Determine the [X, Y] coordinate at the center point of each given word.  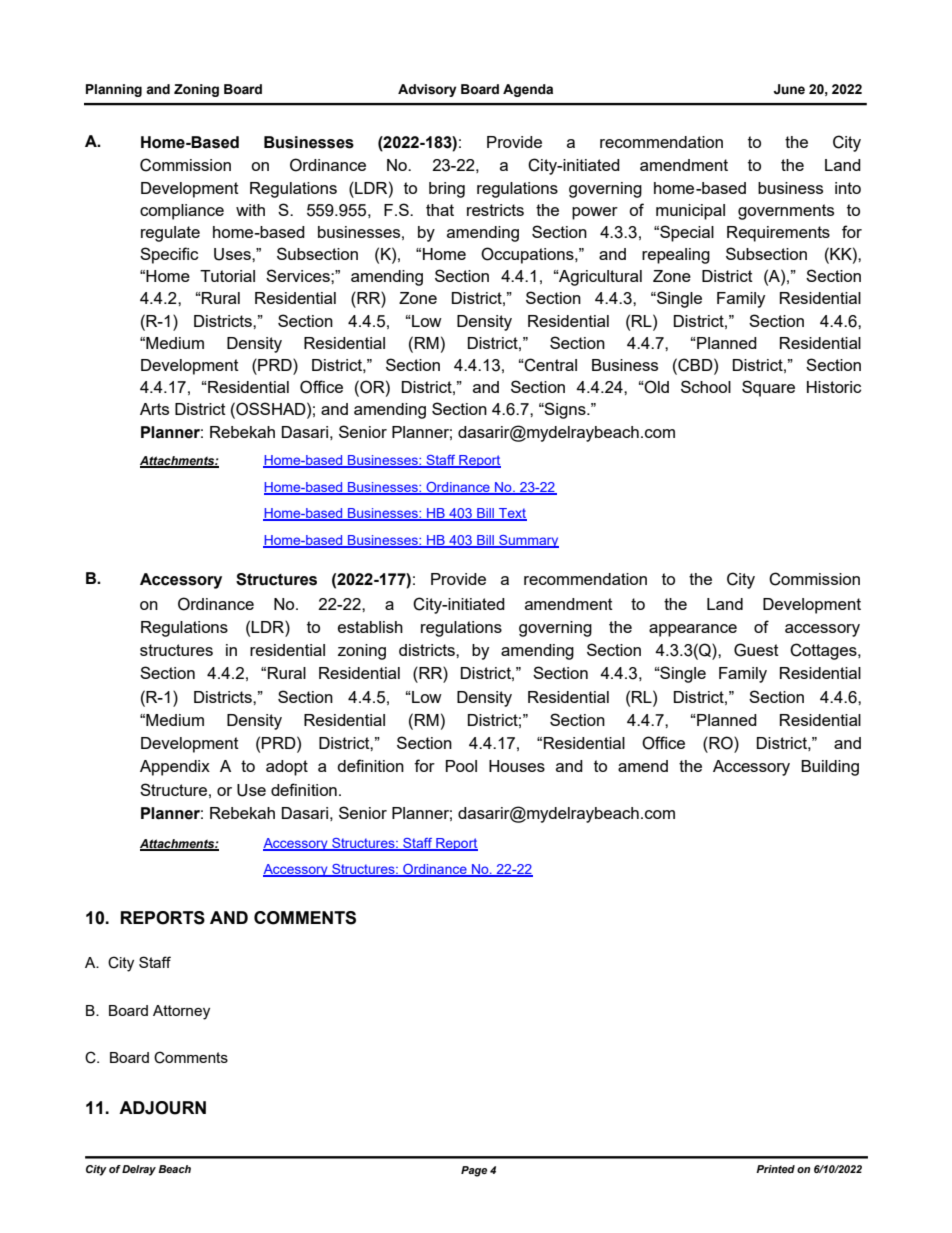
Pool [461, 766]
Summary [528, 541]
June [789, 89]
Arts [154, 409]
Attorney [181, 1012]
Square [768, 388]
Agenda [528, 90]
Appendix [175, 768]
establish [370, 627]
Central [550, 365]
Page [474, 1171]
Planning [114, 90]
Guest [756, 650]
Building [830, 768]
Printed [775, 1169]
